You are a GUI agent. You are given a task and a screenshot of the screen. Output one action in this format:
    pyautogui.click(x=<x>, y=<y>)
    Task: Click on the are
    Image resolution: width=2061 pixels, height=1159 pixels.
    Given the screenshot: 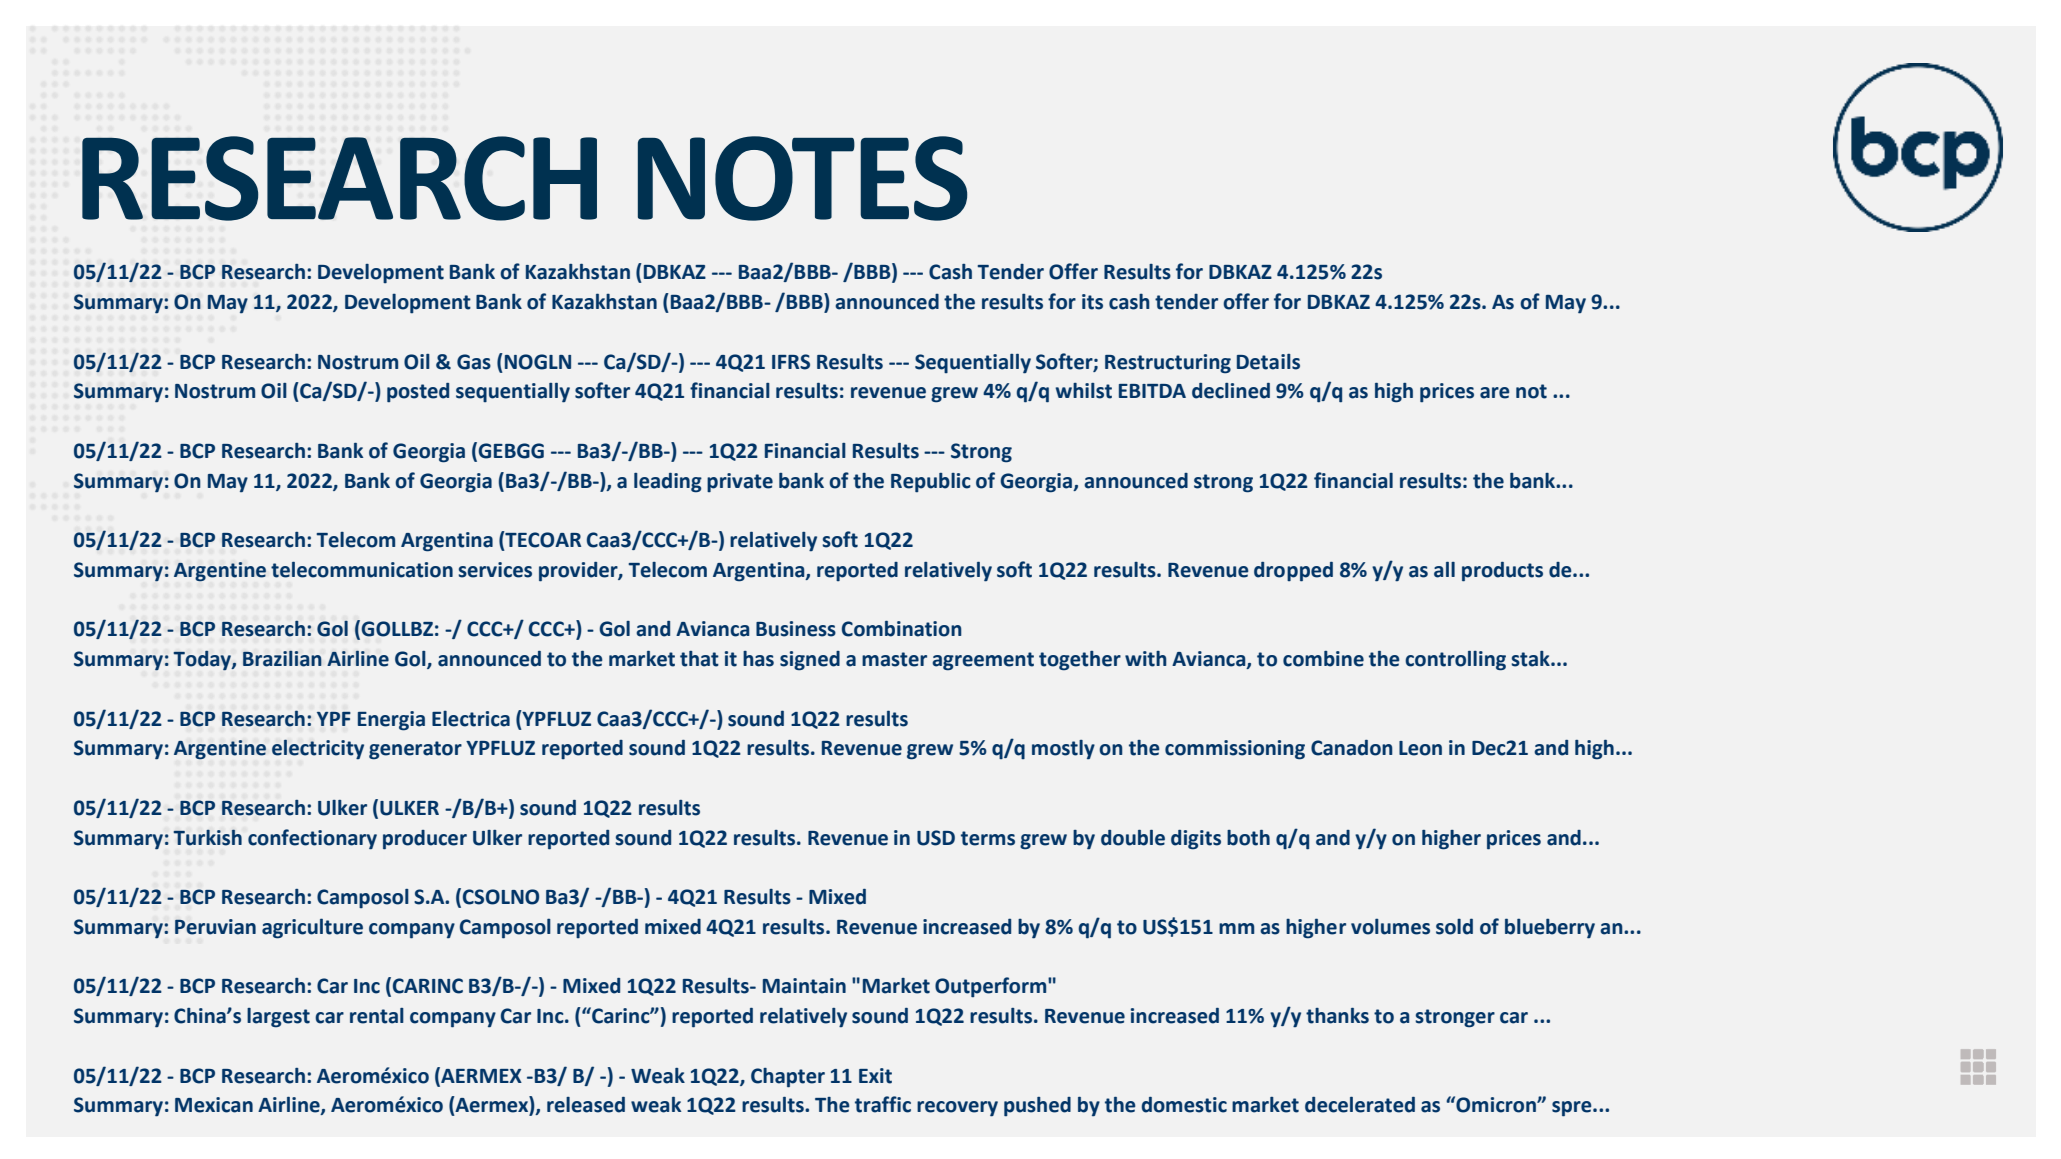 What is the action you would take?
    pyautogui.click(x=1495, y=393)
